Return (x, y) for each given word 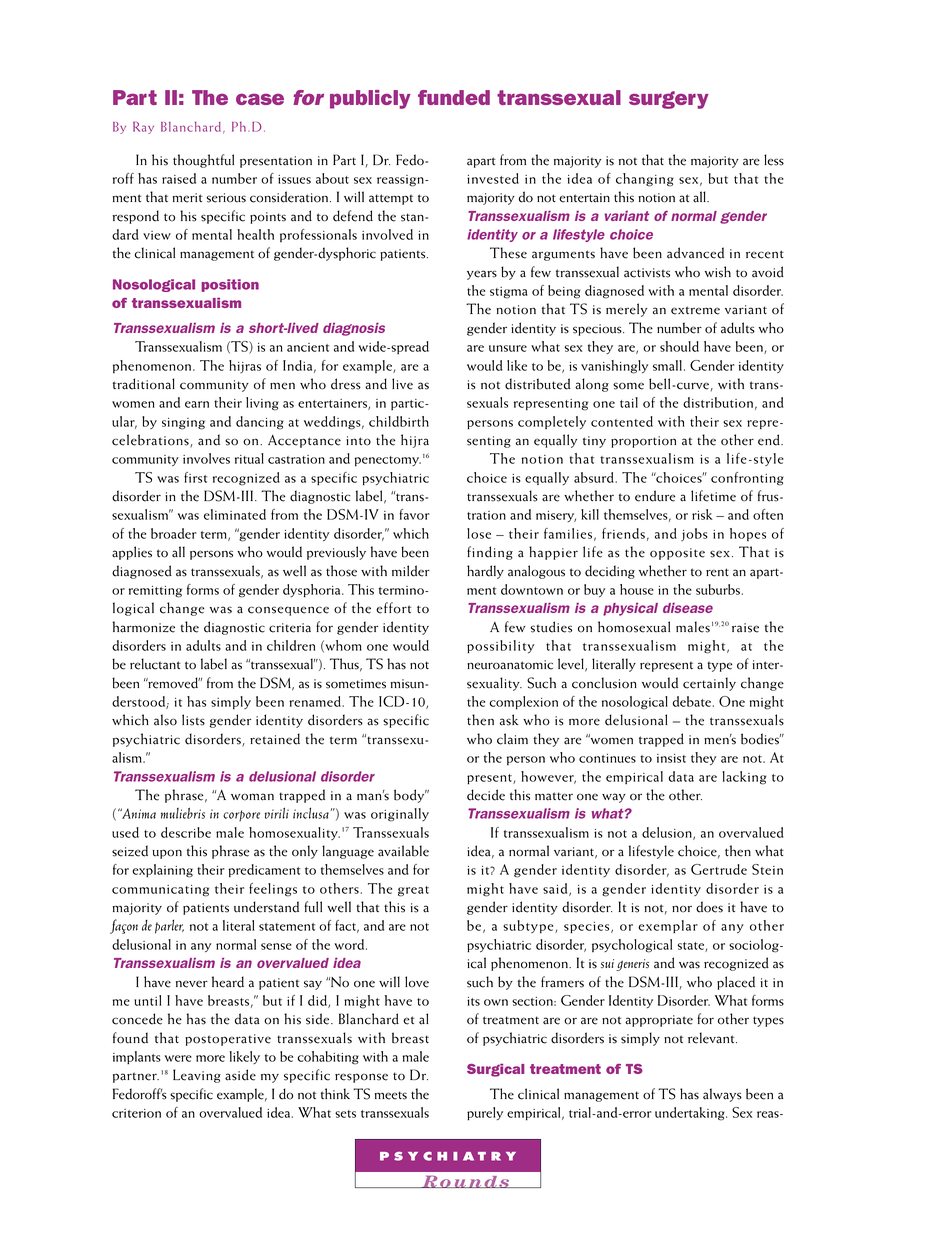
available (403, 851)
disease (688, 608)
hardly (485, 572)
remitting (155, 592)
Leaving (197, 1076)
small (667, 365)
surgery (669, 100)
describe (186, 832)
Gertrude (719, 869)
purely (485, 1113)
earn (197, 404)
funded (454, 97)
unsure (508, 348)
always (722, 1095)
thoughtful (203, 161)
